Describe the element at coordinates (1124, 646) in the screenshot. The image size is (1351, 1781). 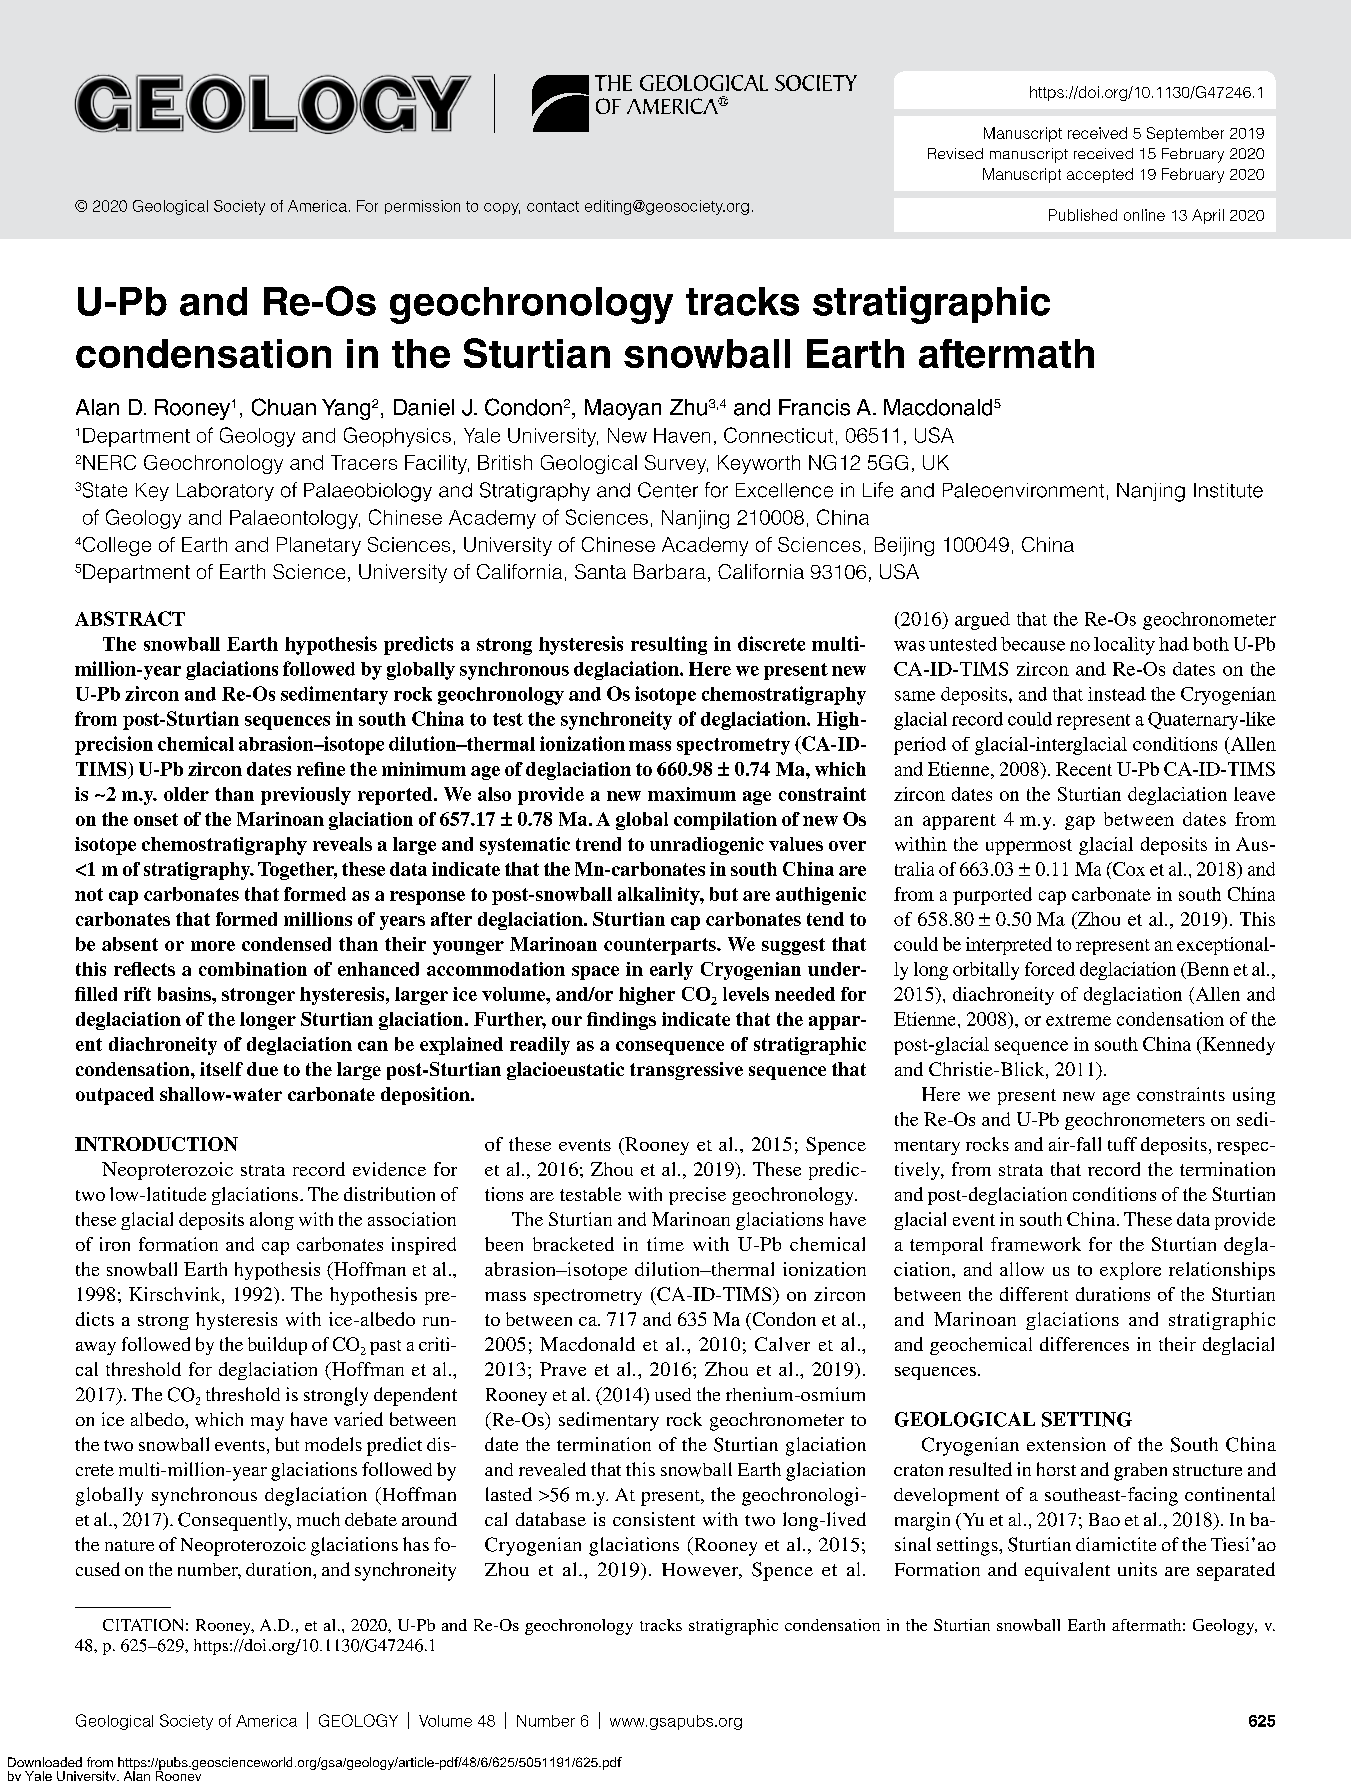
I see `locality` at that location.
